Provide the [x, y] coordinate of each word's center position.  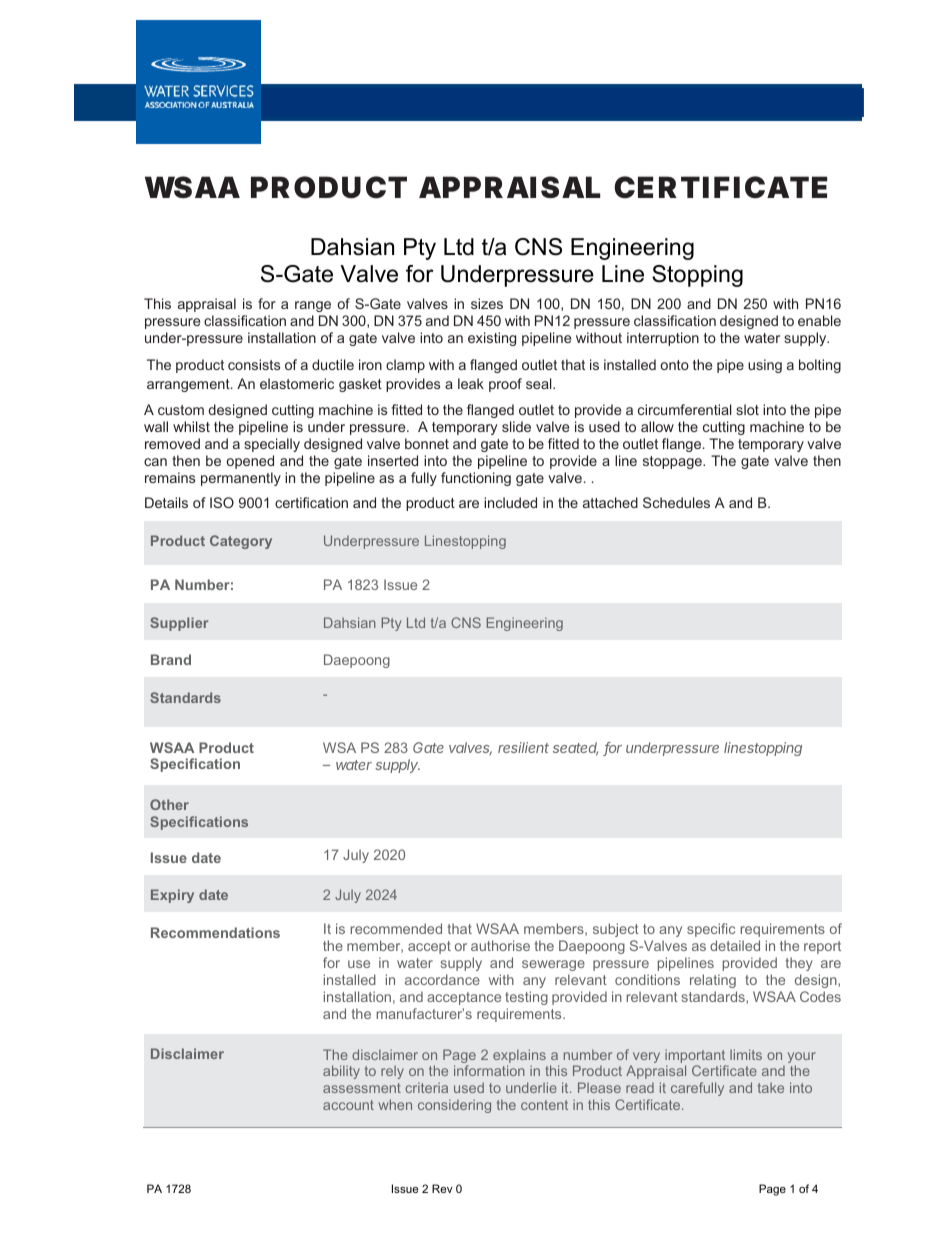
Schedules [676, 502]
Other [169, 804]
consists [254, 364]
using [765, 366]
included [510, 502]
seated [575, 749]
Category [241, 542]
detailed [735, 945]
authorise [500, 945]
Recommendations [215, 932]
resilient [523, 747]
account [348, 1105]
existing [492, 339]
